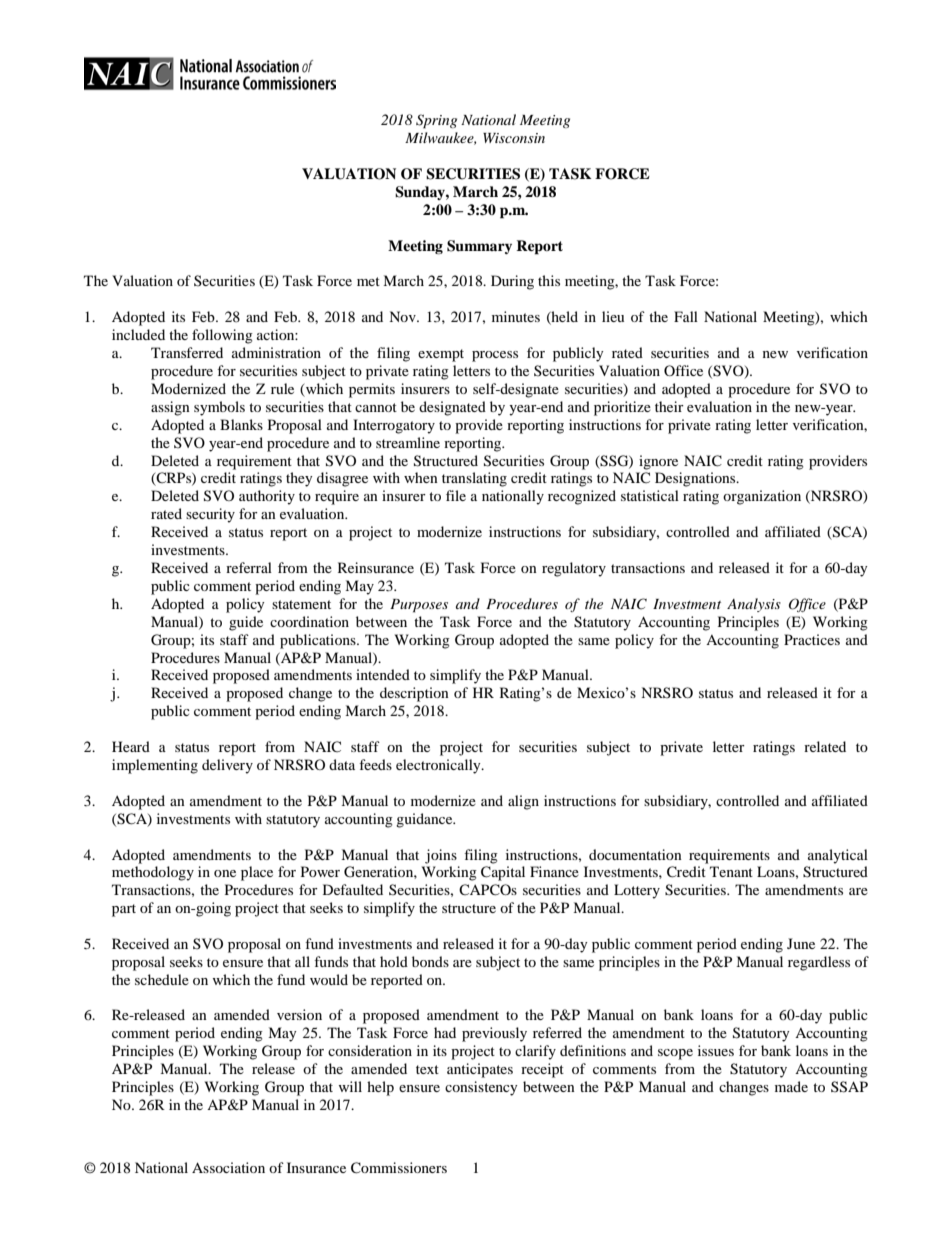 The image size is (952, 1233). I want to click on Wisconsin, so click(514, 138).
